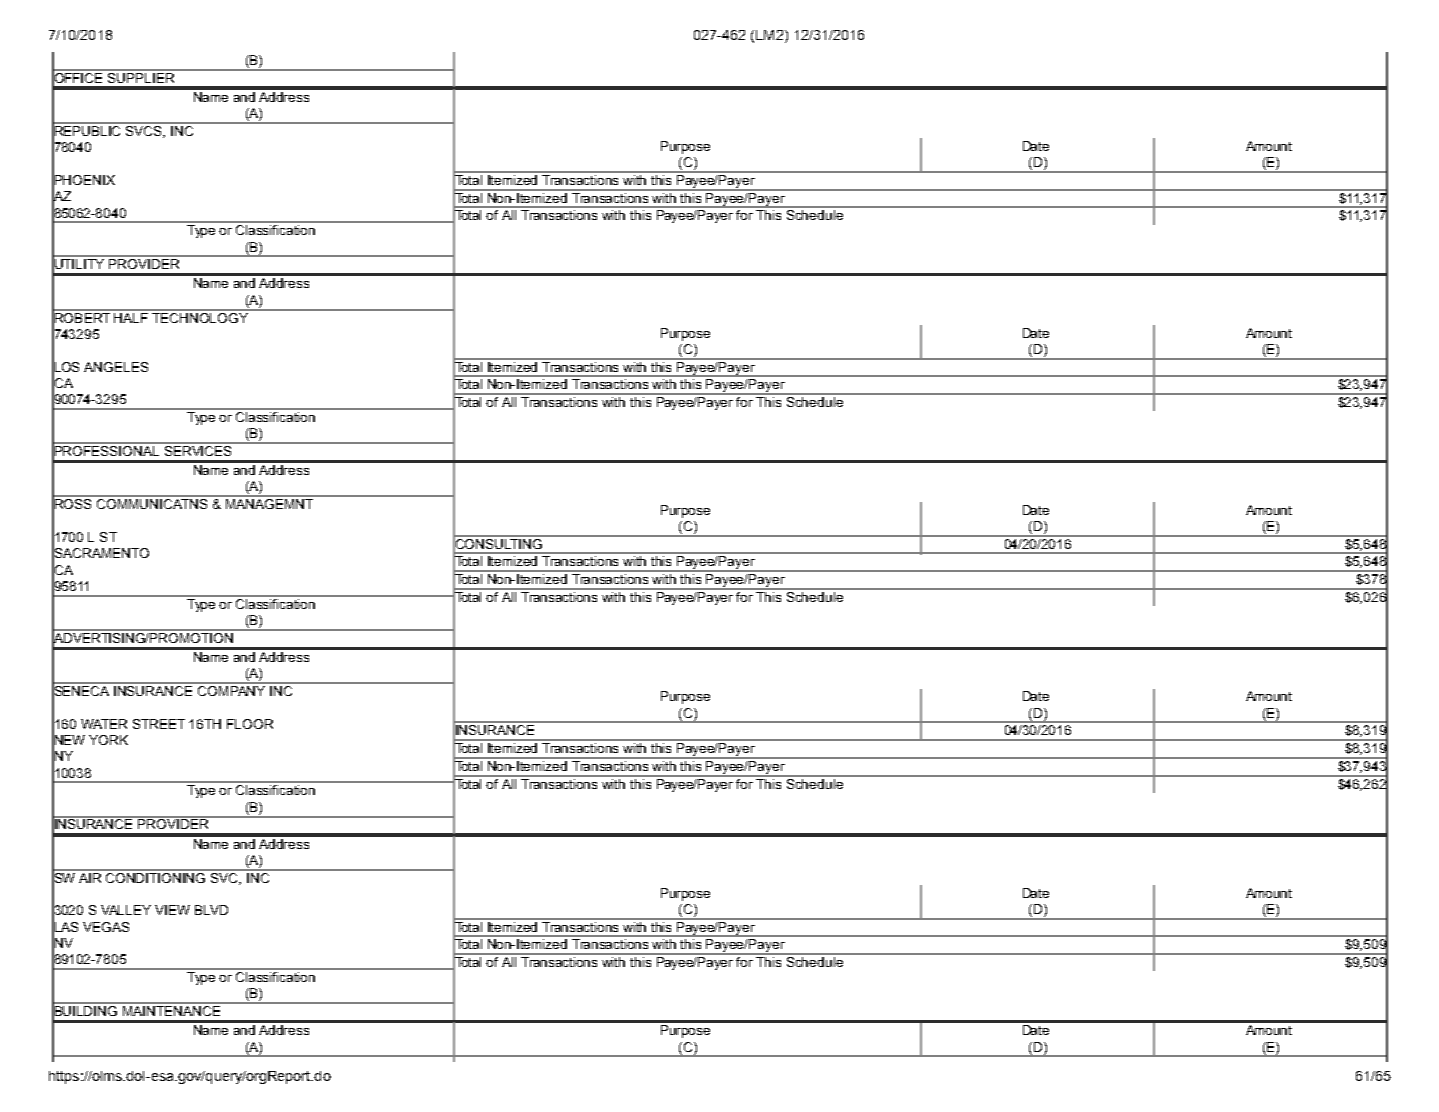 The width and height of the screenshot is (1439, 1112). Describe the element at coordinates (159, 724) in the screenshot. I see `STREET` at that location.
